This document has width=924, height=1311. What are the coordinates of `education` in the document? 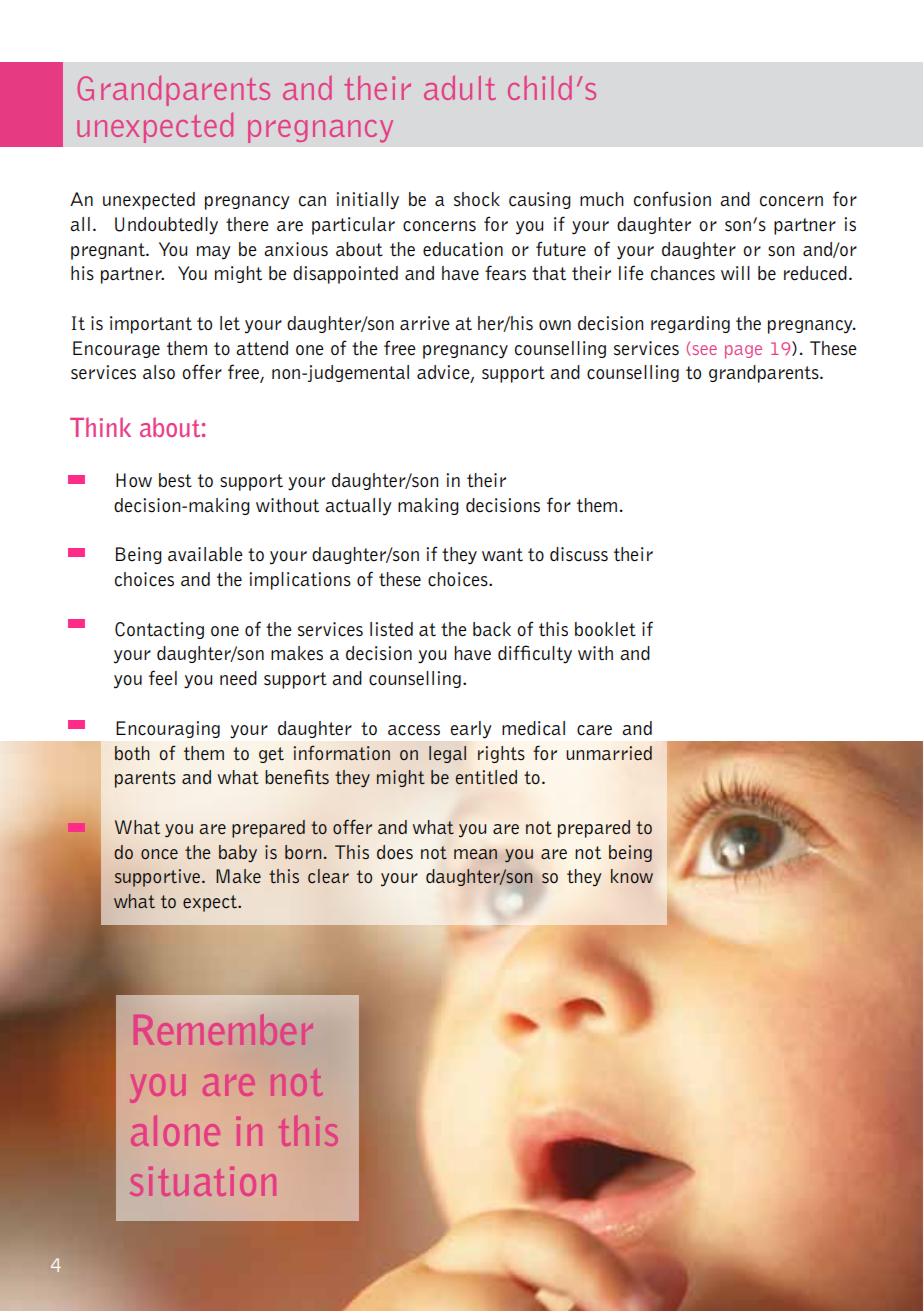 It's located at (463, 249).
